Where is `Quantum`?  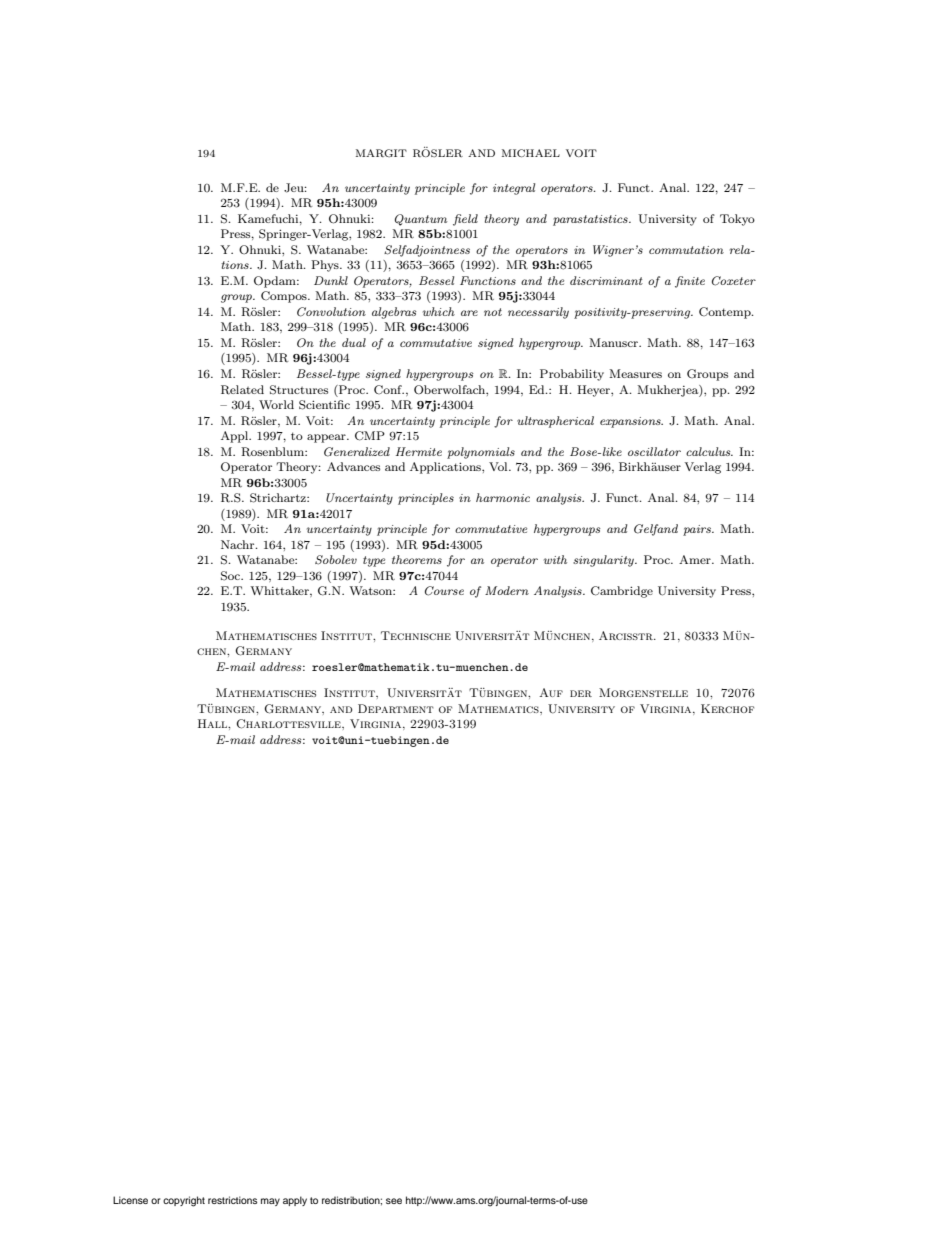 Quantum is located at coordinates (421, 220).
